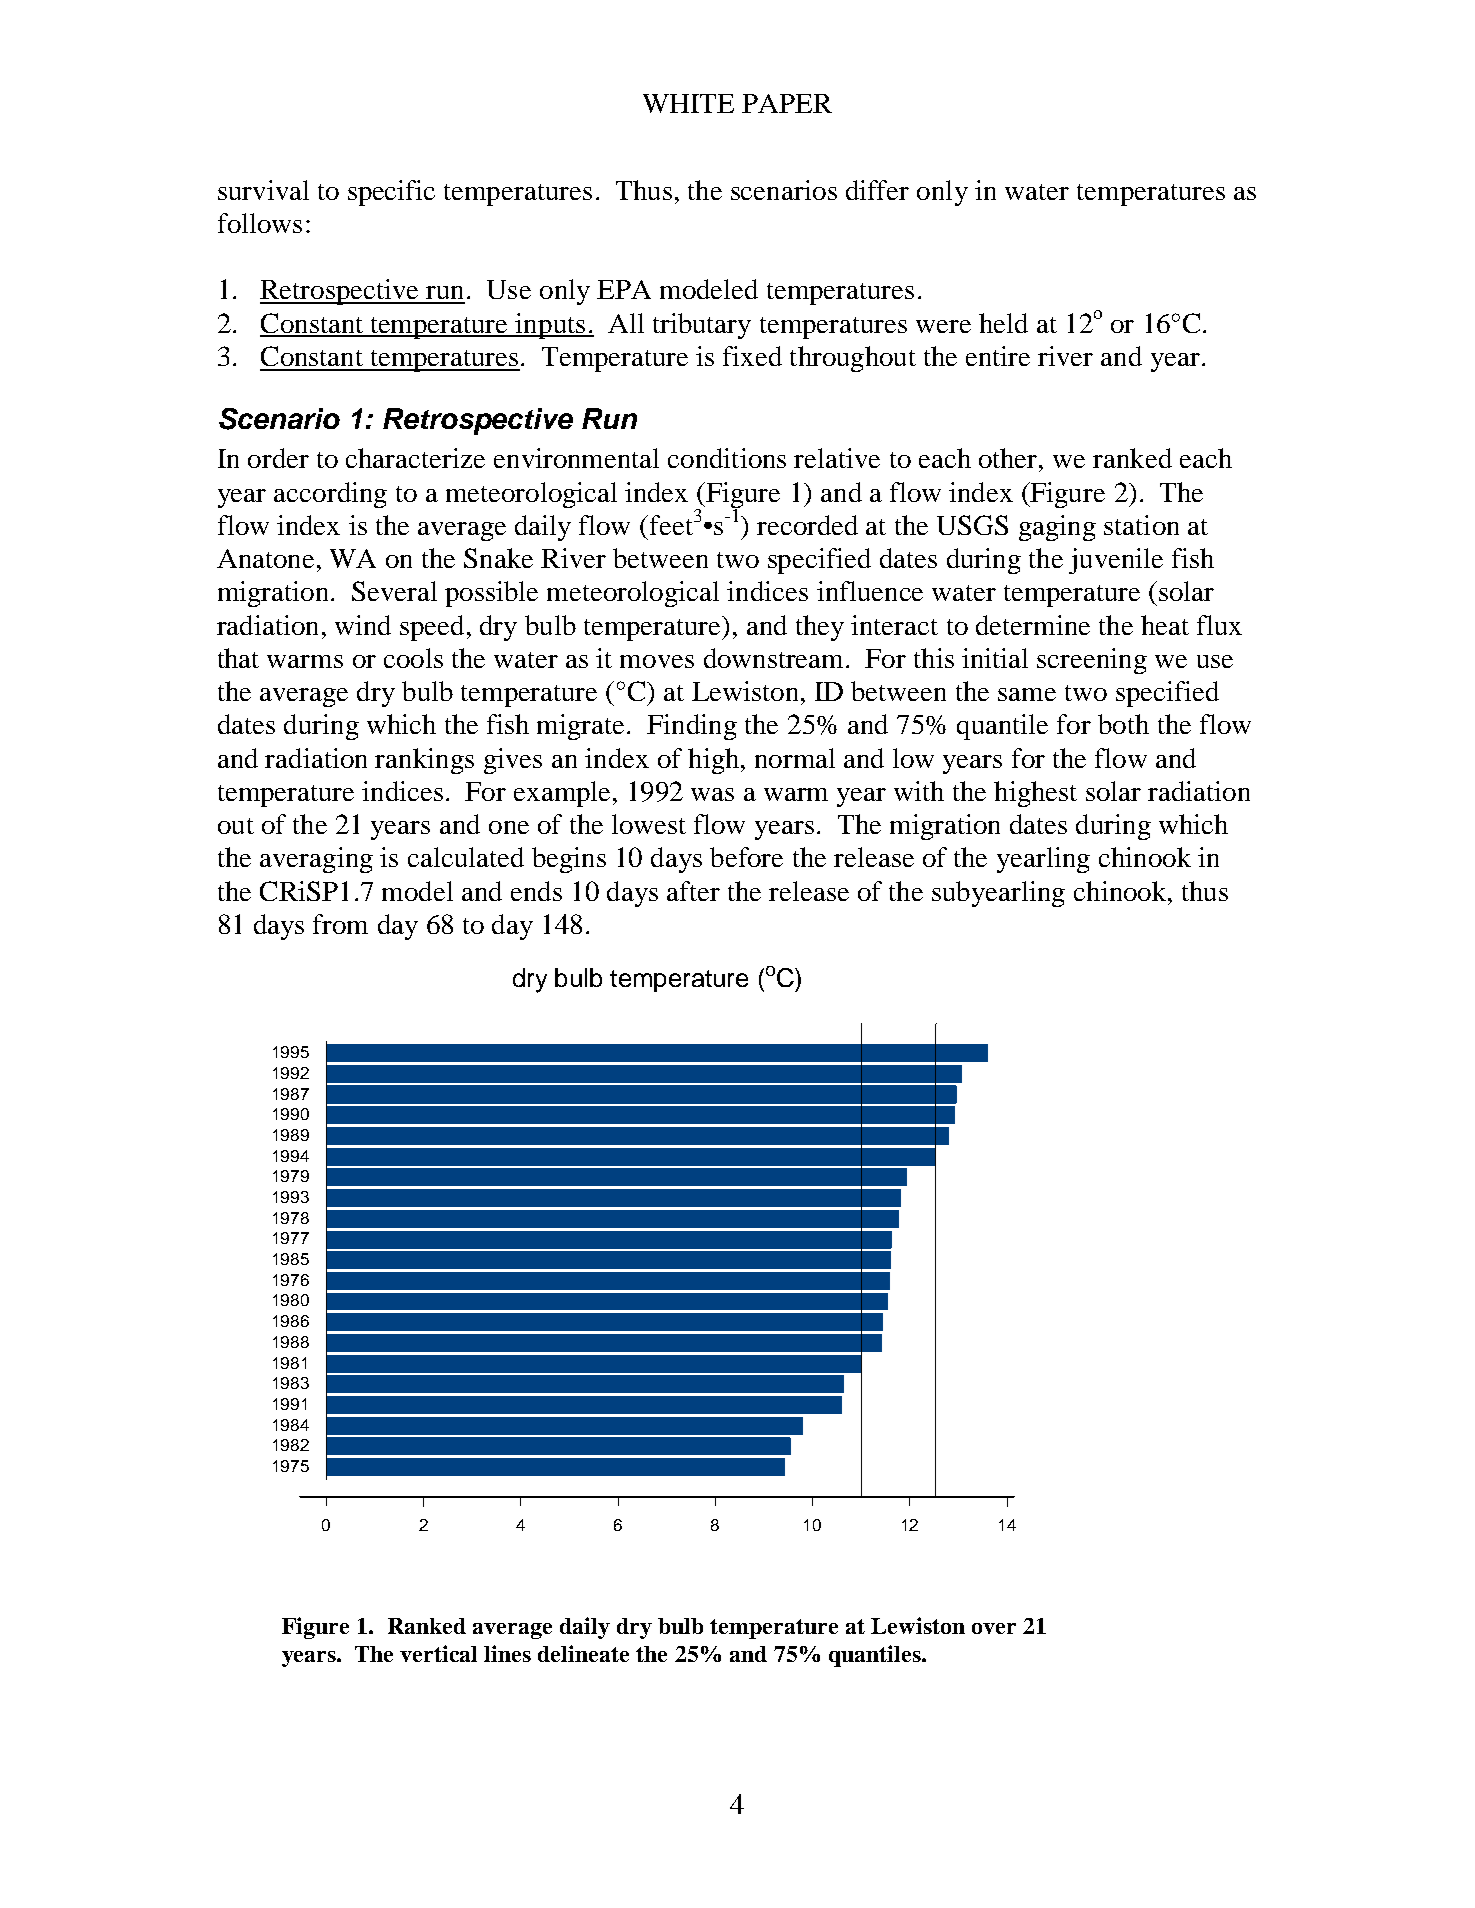 This image has height=1908, width=1475. I want to click on WHITE, so click(688, 103).
